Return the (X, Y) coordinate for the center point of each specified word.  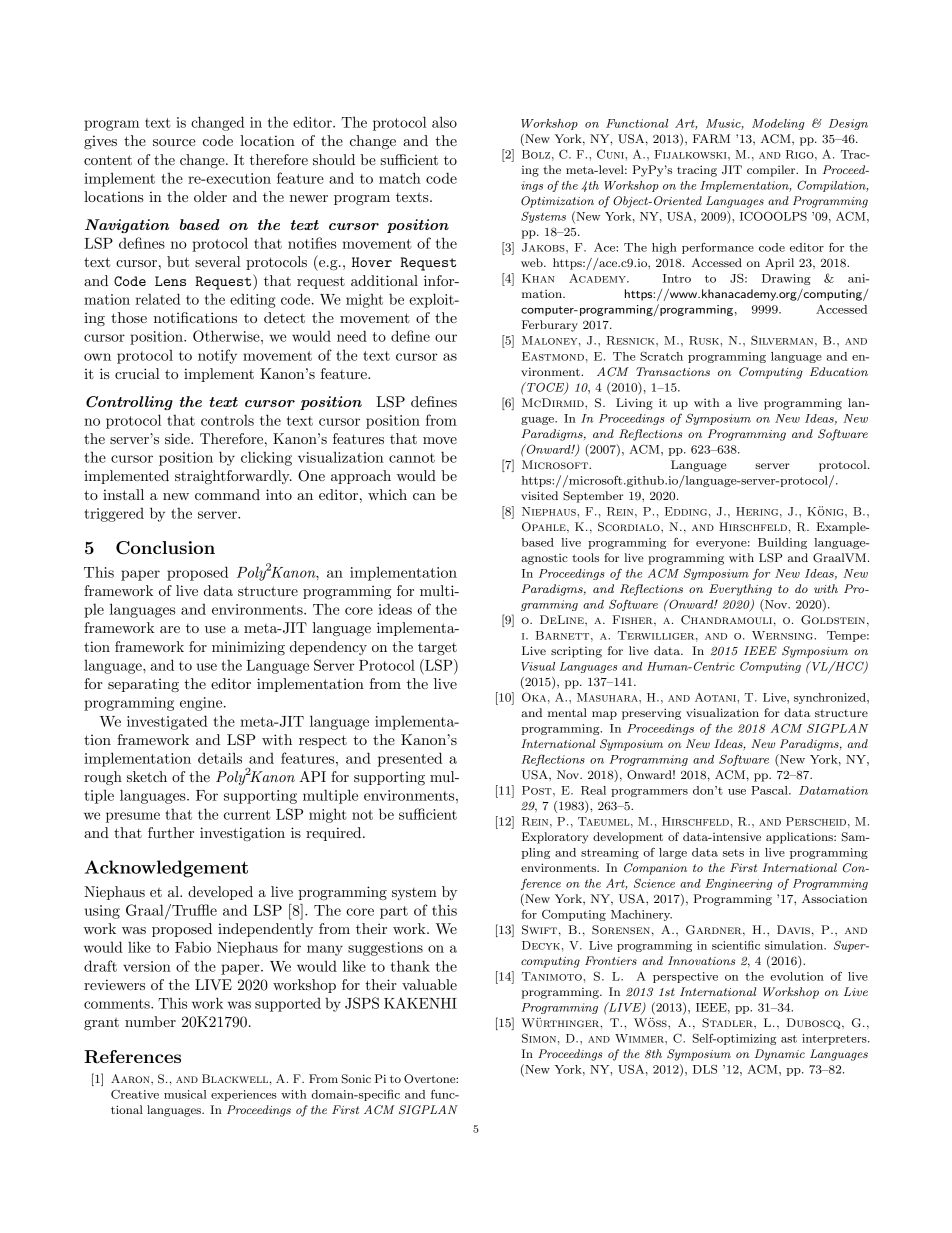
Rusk (705, 340)
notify (217, 356)
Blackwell (235, 1078)
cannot (412, 458)
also (444, 122)
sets (733, 853)
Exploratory (555, 838)
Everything (740, 590)
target (437, 649)
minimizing (248, 648)
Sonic (356, 1079)
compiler (772, 171)
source (174, 142)
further (171, 832)
